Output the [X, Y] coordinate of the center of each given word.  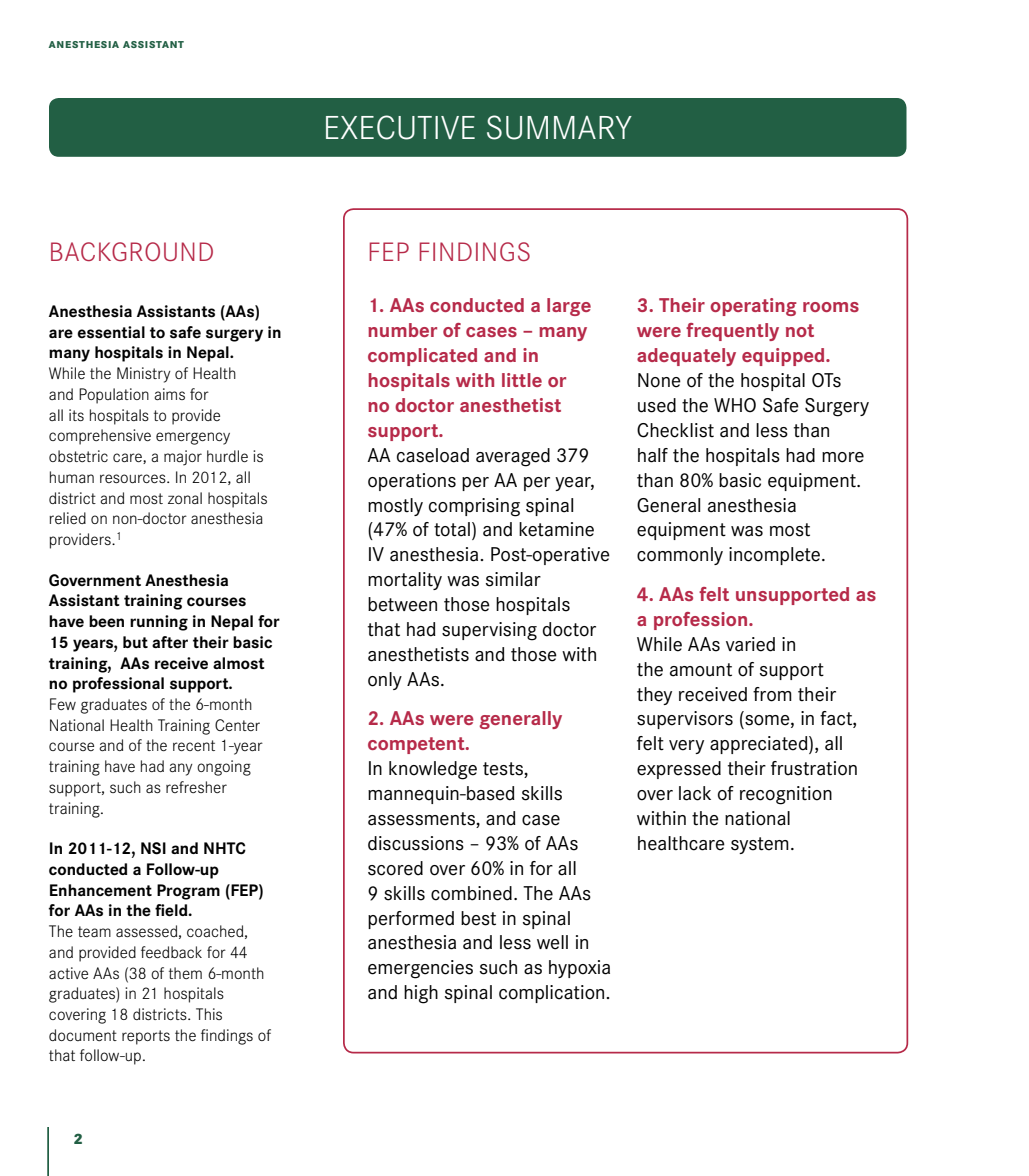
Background [132, 251]
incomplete [774, 556]
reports [146, 1037]
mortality [405, 581]
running [159, 623]
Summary [559, 127]
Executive [400, 127]
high [421, 994]
